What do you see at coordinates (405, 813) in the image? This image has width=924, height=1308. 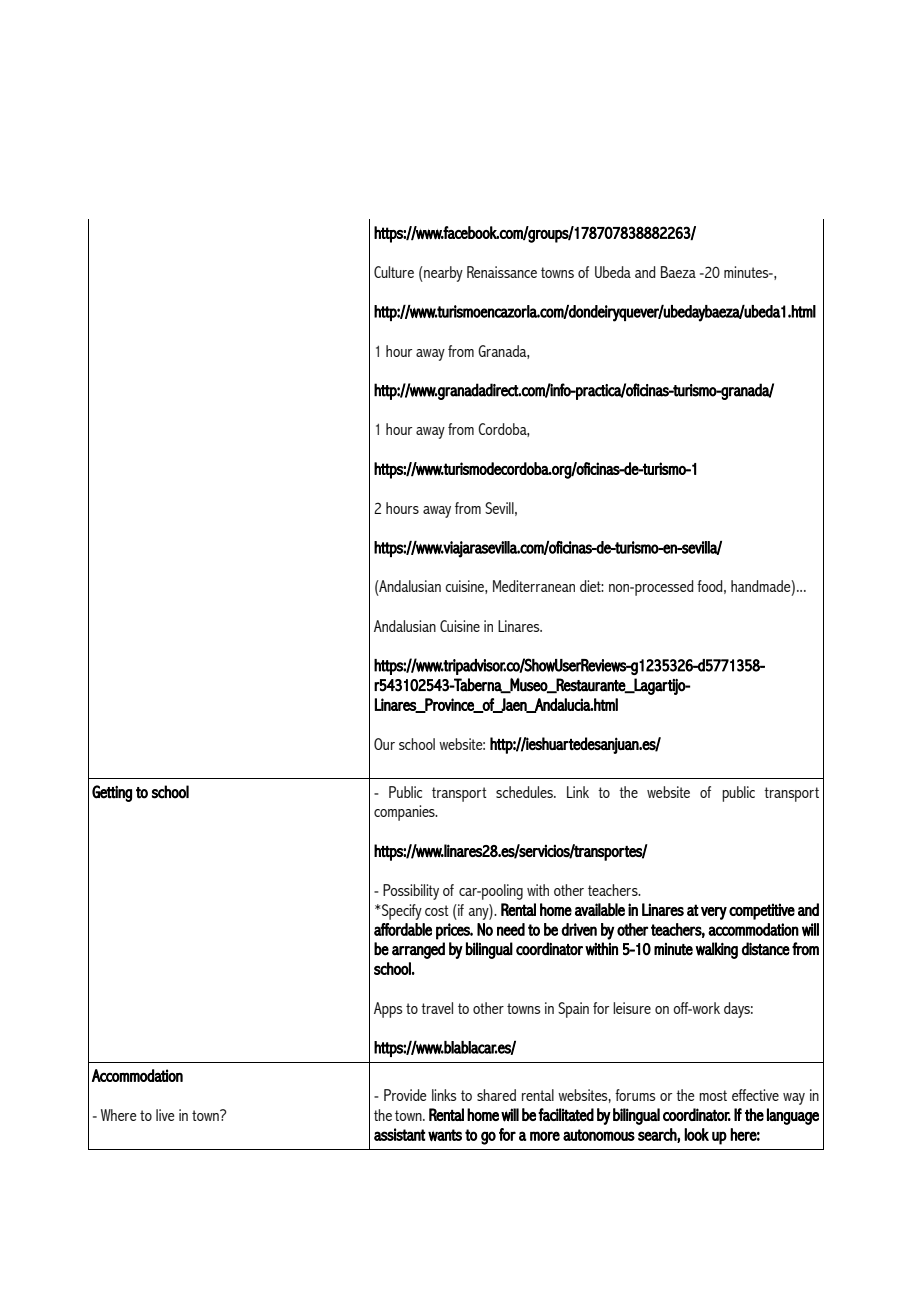 I see `companies` at bounding box center [405, 813].
